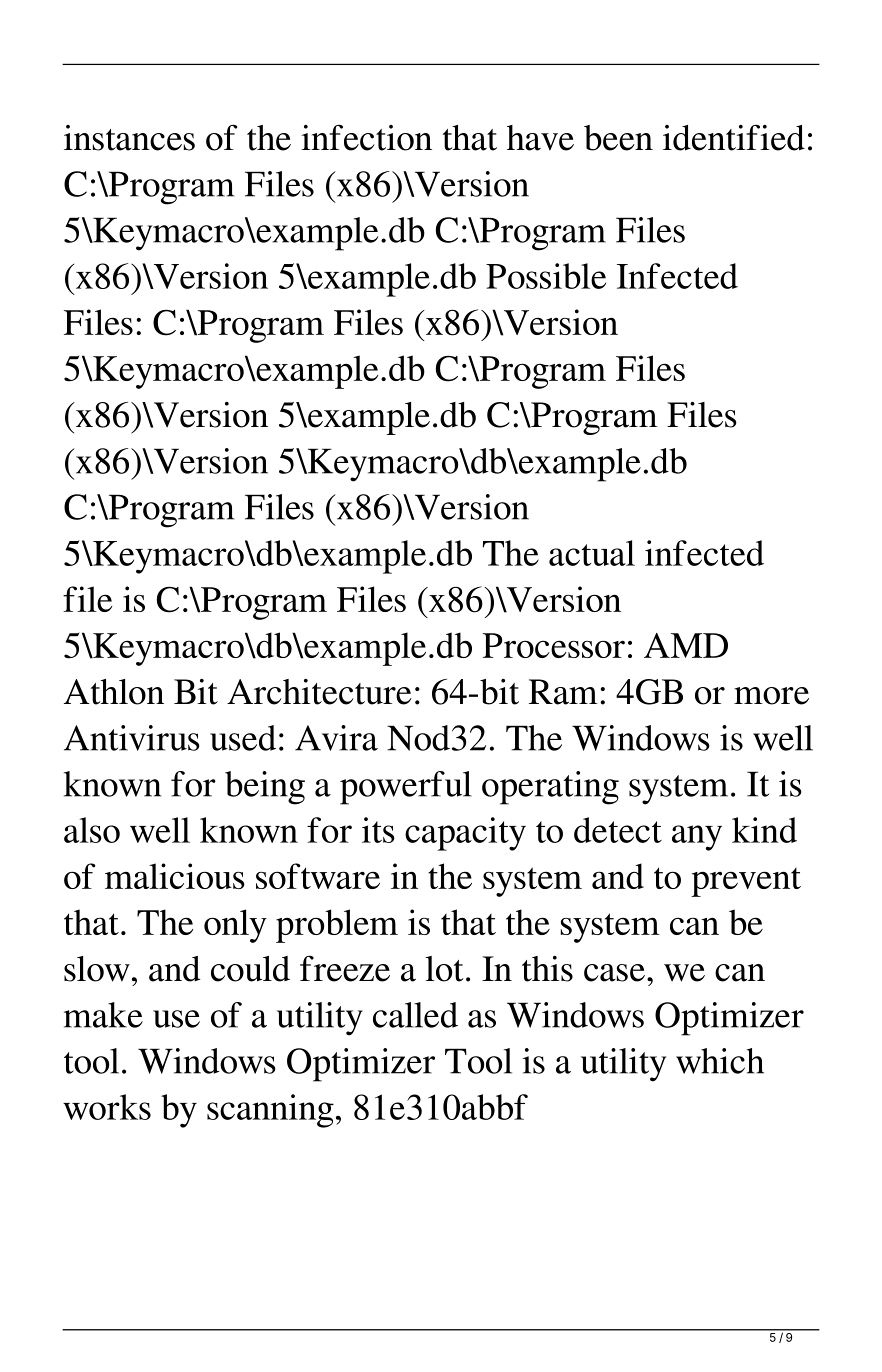 This screenshot has height=1372, width=882. What do you see at coordinates (175, 876) in the screenshot?
I see `malicious` at bounding box center [175, 876].
